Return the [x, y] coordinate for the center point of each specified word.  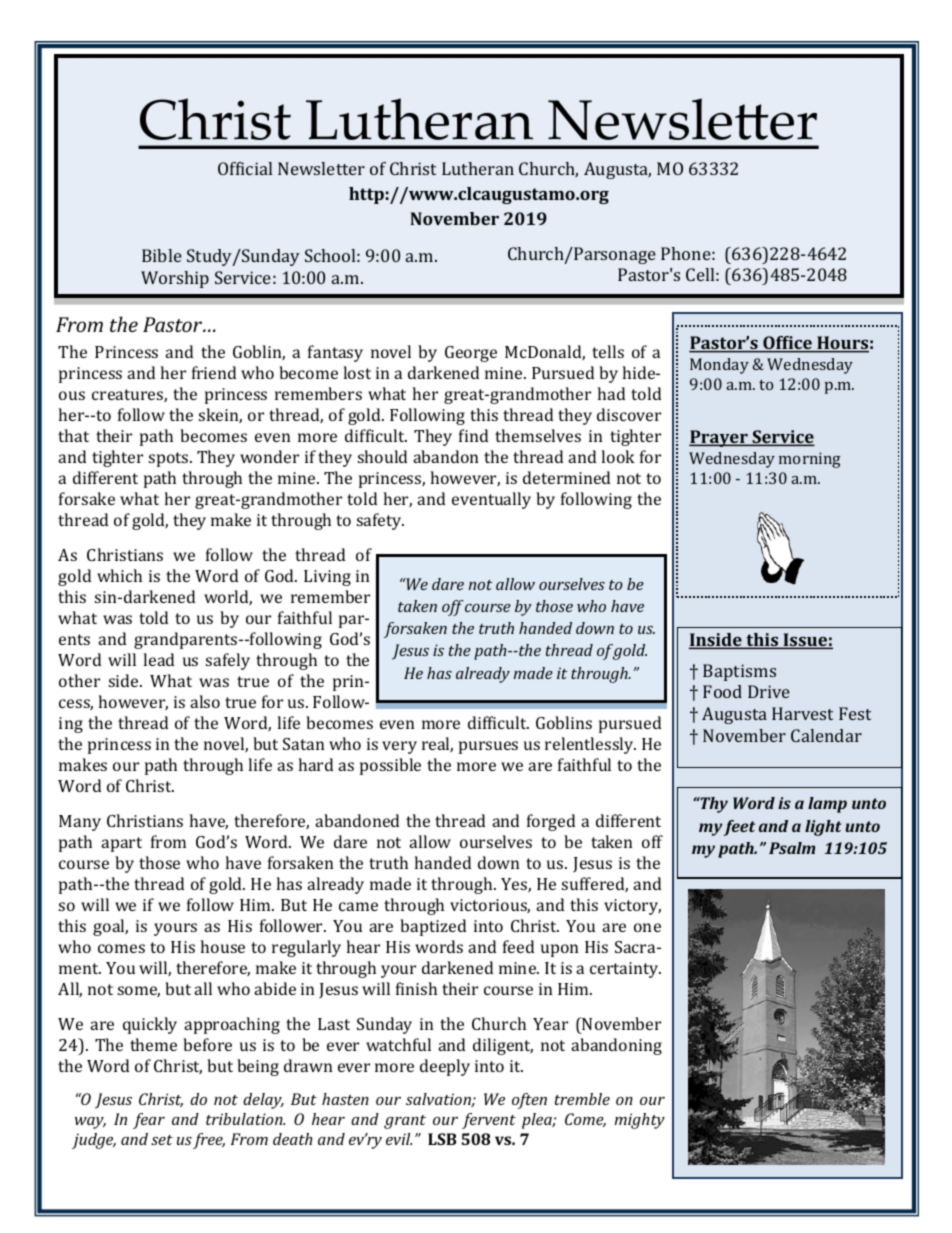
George [471, 354]
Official [245, 168]
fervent [489, 1121]
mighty [640, 1121]
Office [787, 344]
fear [149, 1121]
